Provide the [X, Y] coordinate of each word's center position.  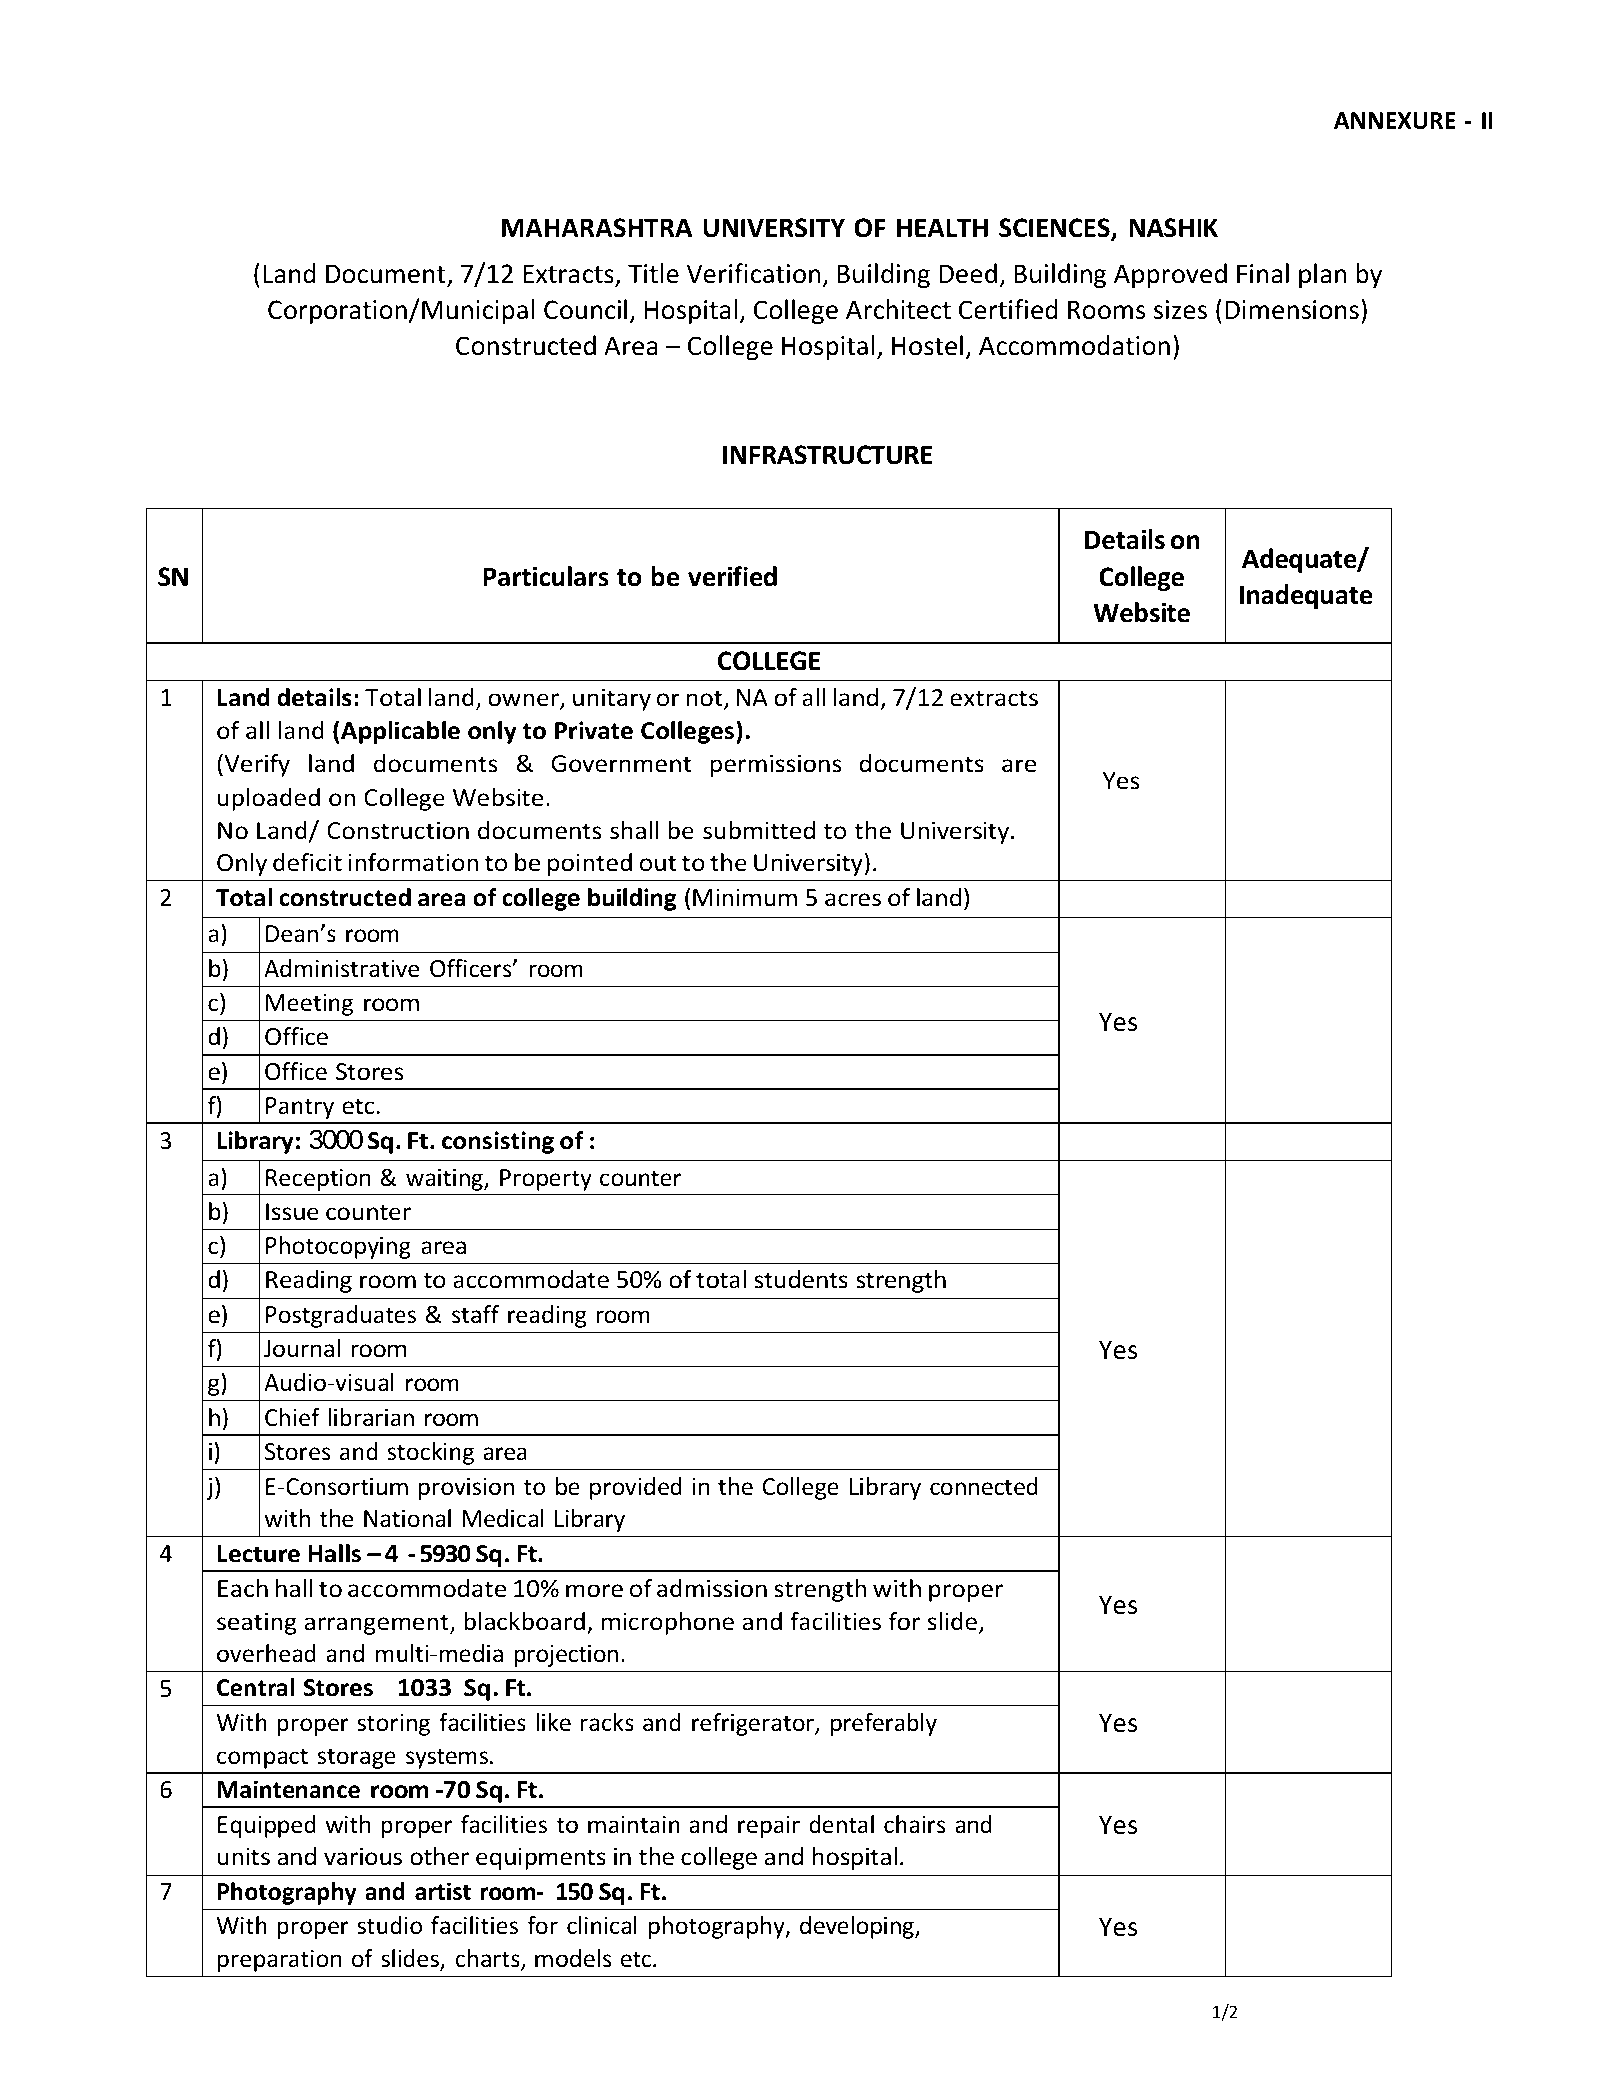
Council [585, 309]
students [801, 1279]
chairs [915, 1824]
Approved [1170, 275]
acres [853, 900]
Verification [753, 273]
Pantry [300, 1108]
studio [389, 1925]
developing [858, 1927]
